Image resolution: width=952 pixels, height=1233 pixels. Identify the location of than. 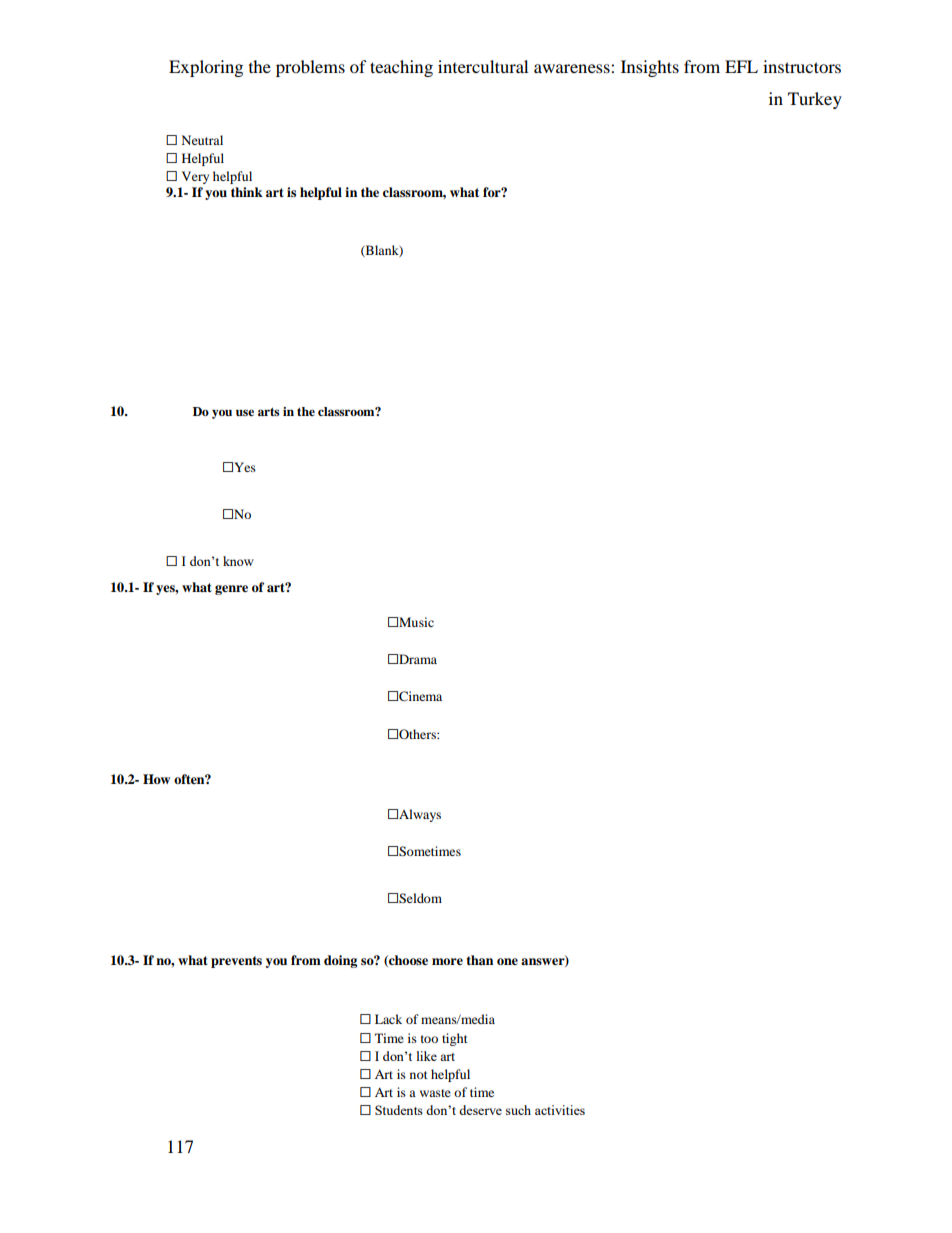
(479, 960).
